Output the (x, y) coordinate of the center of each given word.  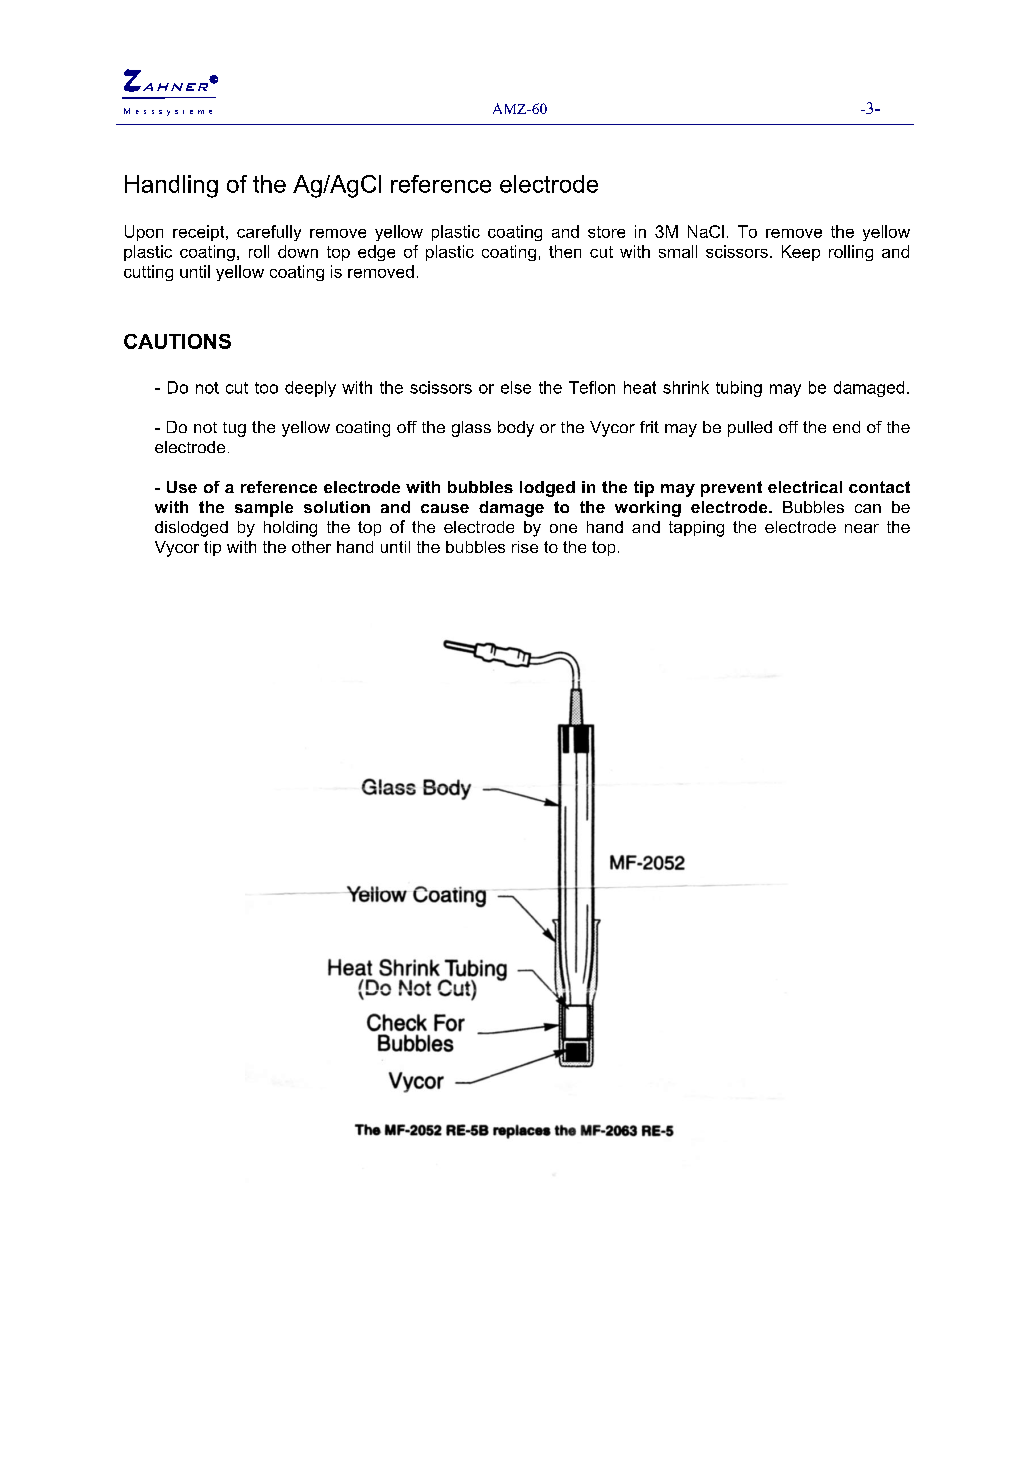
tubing (739, 389)
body (516, 429)
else (516, 387)
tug (234, 429)
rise (525, 547)
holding (290, 529)
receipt (200, 233)
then (565, 251)
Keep (801, 253)
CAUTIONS (177, 341)
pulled (750, 429)
